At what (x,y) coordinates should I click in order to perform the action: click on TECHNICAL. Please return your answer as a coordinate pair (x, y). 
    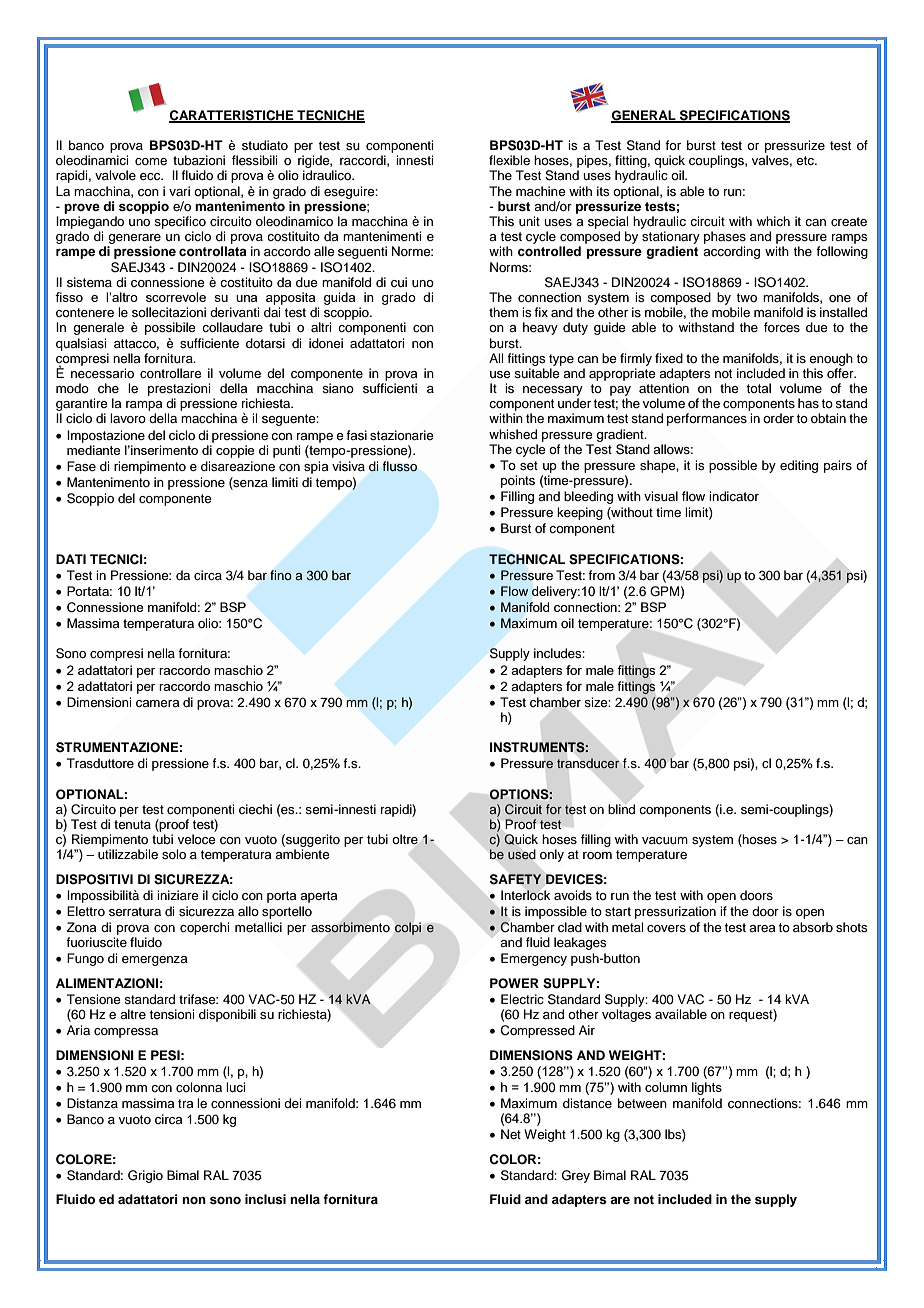
    Looking at the image, I should click on (527, 559).
